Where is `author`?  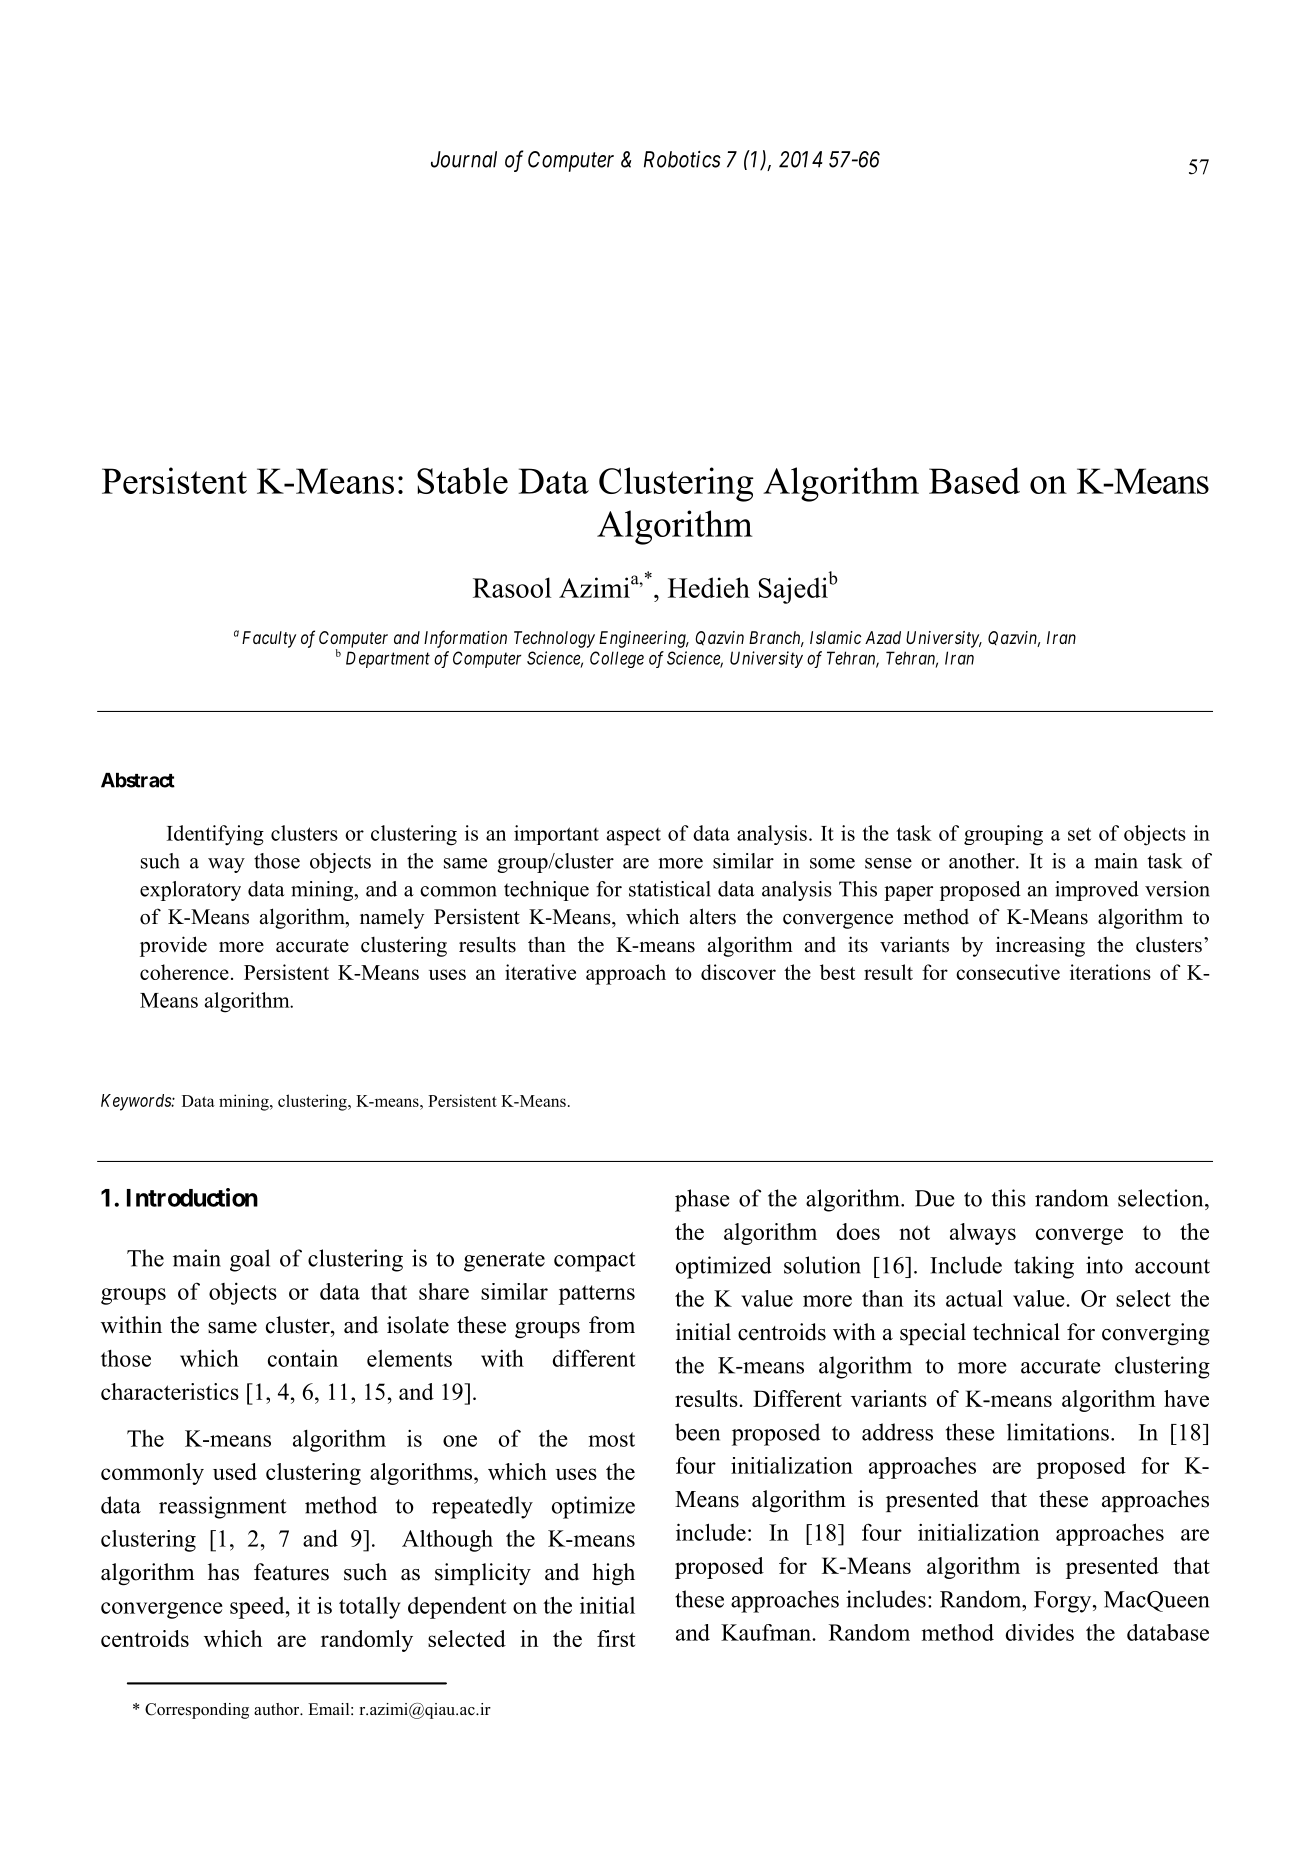
author is located at coordinates (278, 1709).
